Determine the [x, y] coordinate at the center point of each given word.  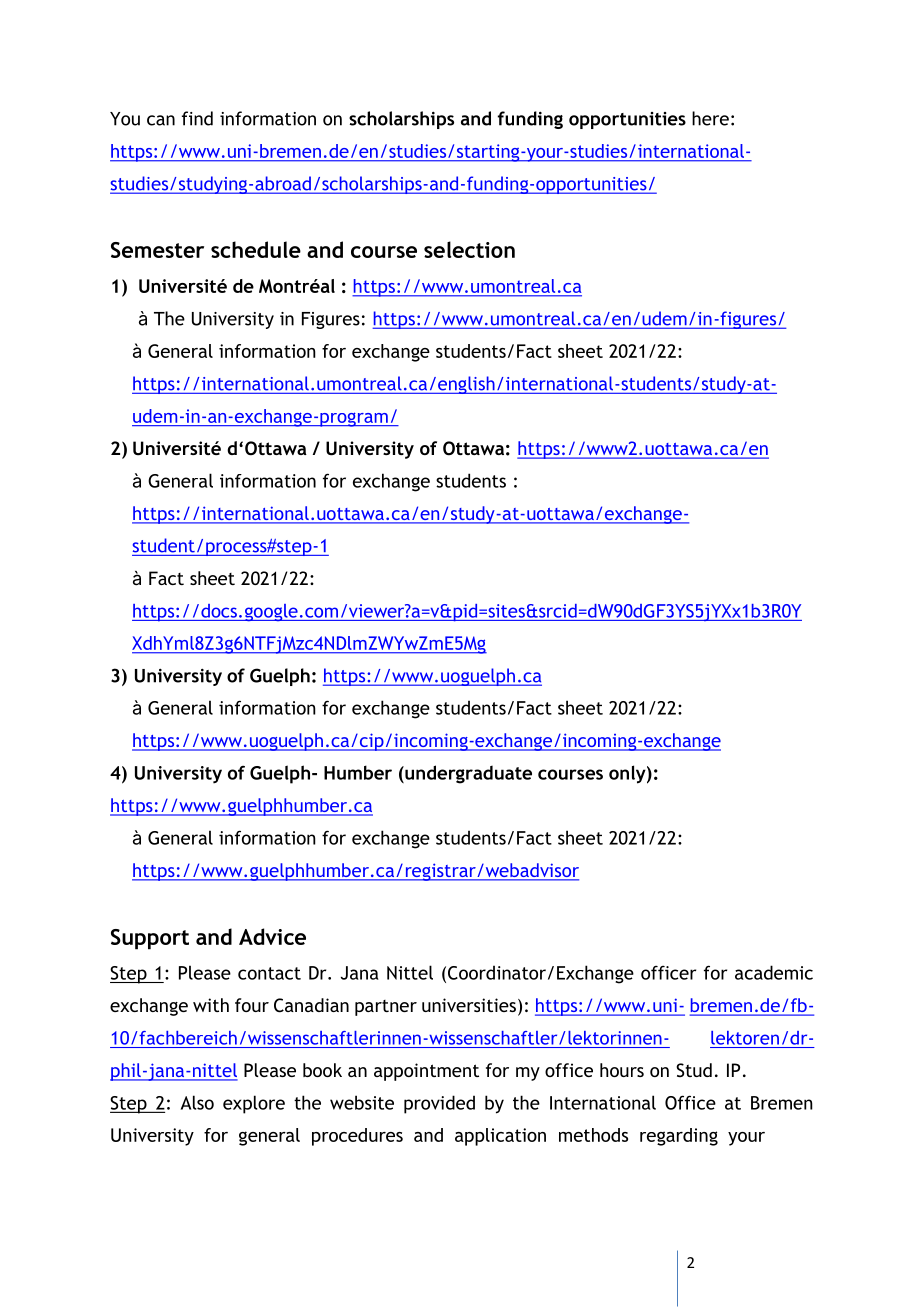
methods [593, 1135]
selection [469, 249]
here [710, 118]
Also [197, 1102]
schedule [256, 249]
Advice [272, 936]
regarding [679, 1137]
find [197, 118]
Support [150, 939]
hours [622, 1070]
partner [386, 1008]
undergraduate [467, 774]
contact [269, 973]
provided [439, 1104]
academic [774, 972]
